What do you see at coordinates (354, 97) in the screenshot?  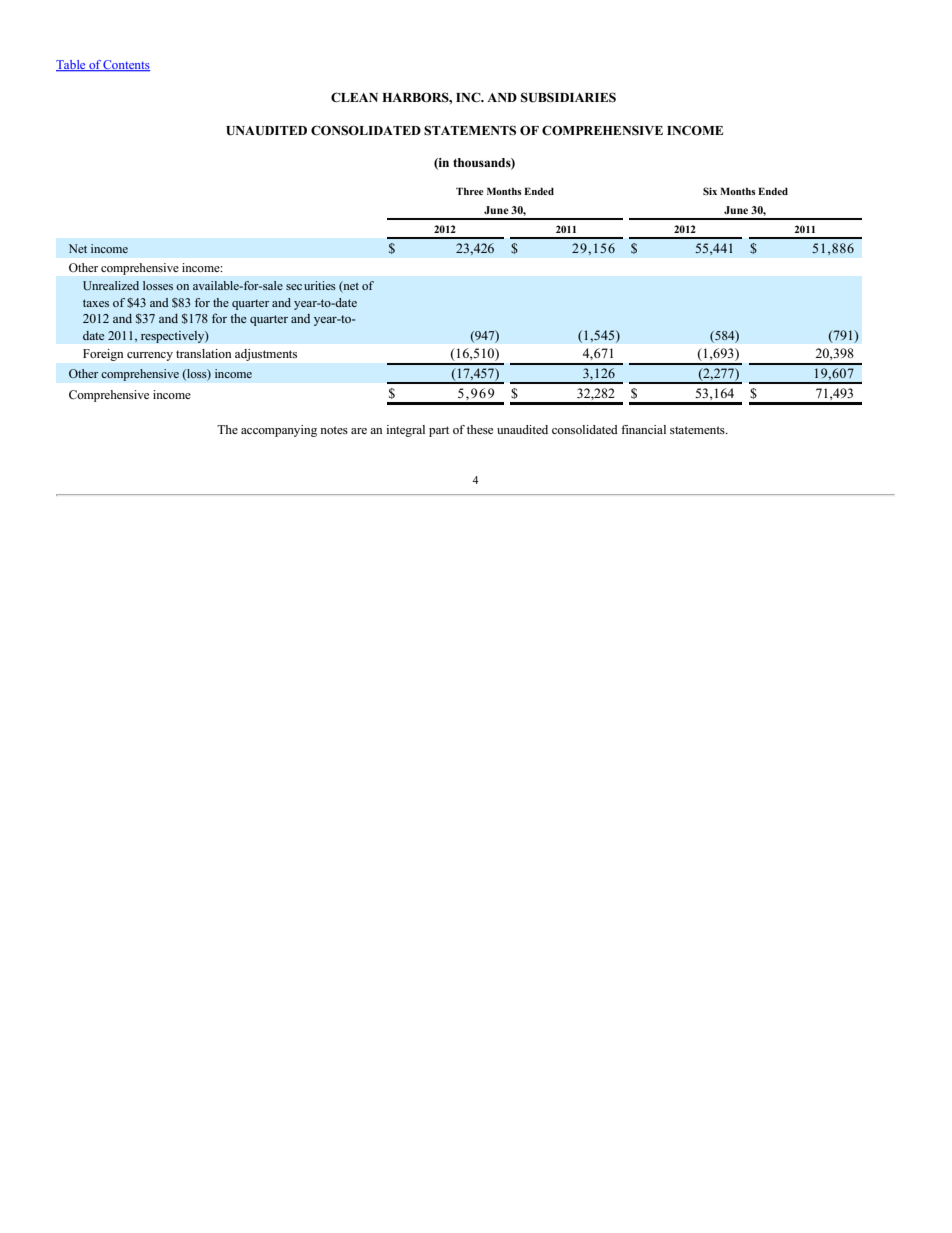 I see `CLEAN` at bounding box center [354, 97].
